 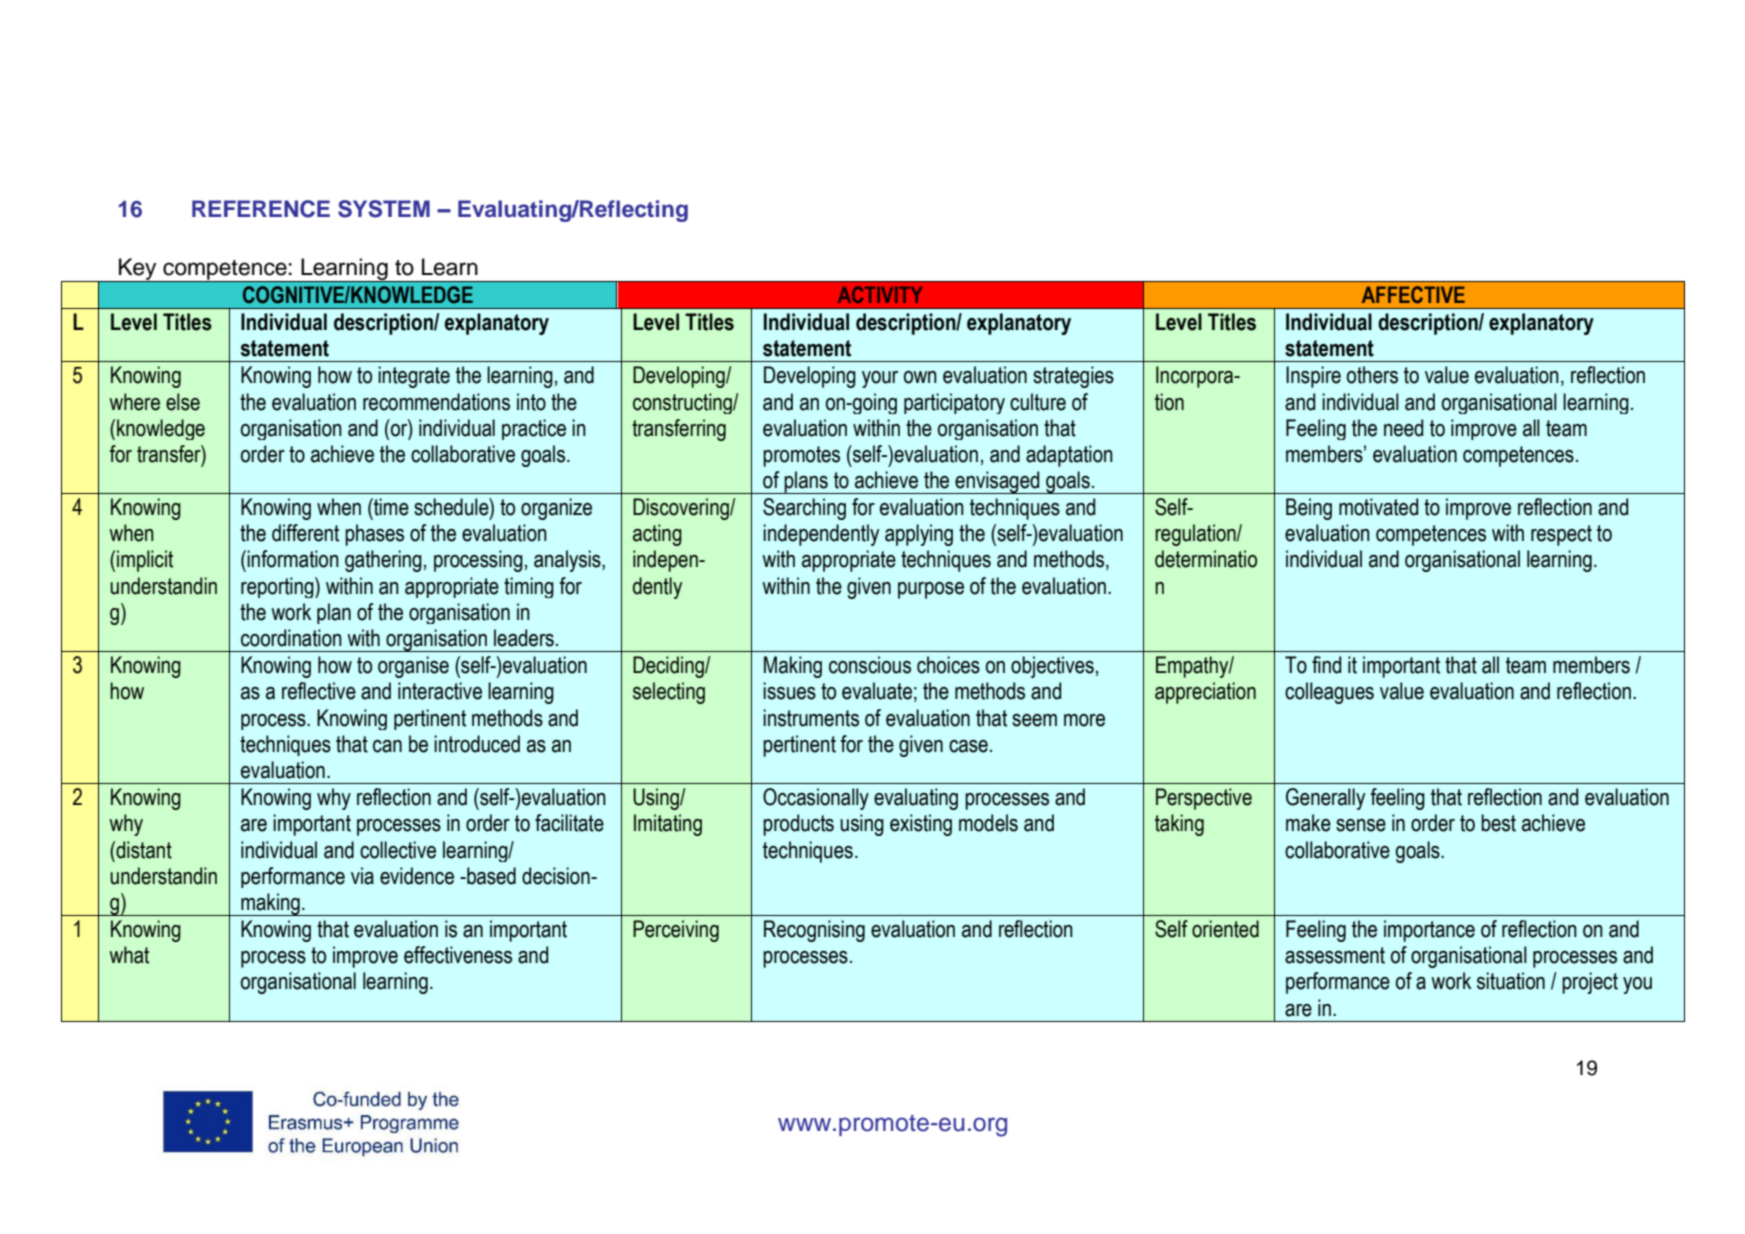 What do you see at coordinates (261, 209) in the screenshot?
I see `REFERENCE` at bounding box center [261, 209].
